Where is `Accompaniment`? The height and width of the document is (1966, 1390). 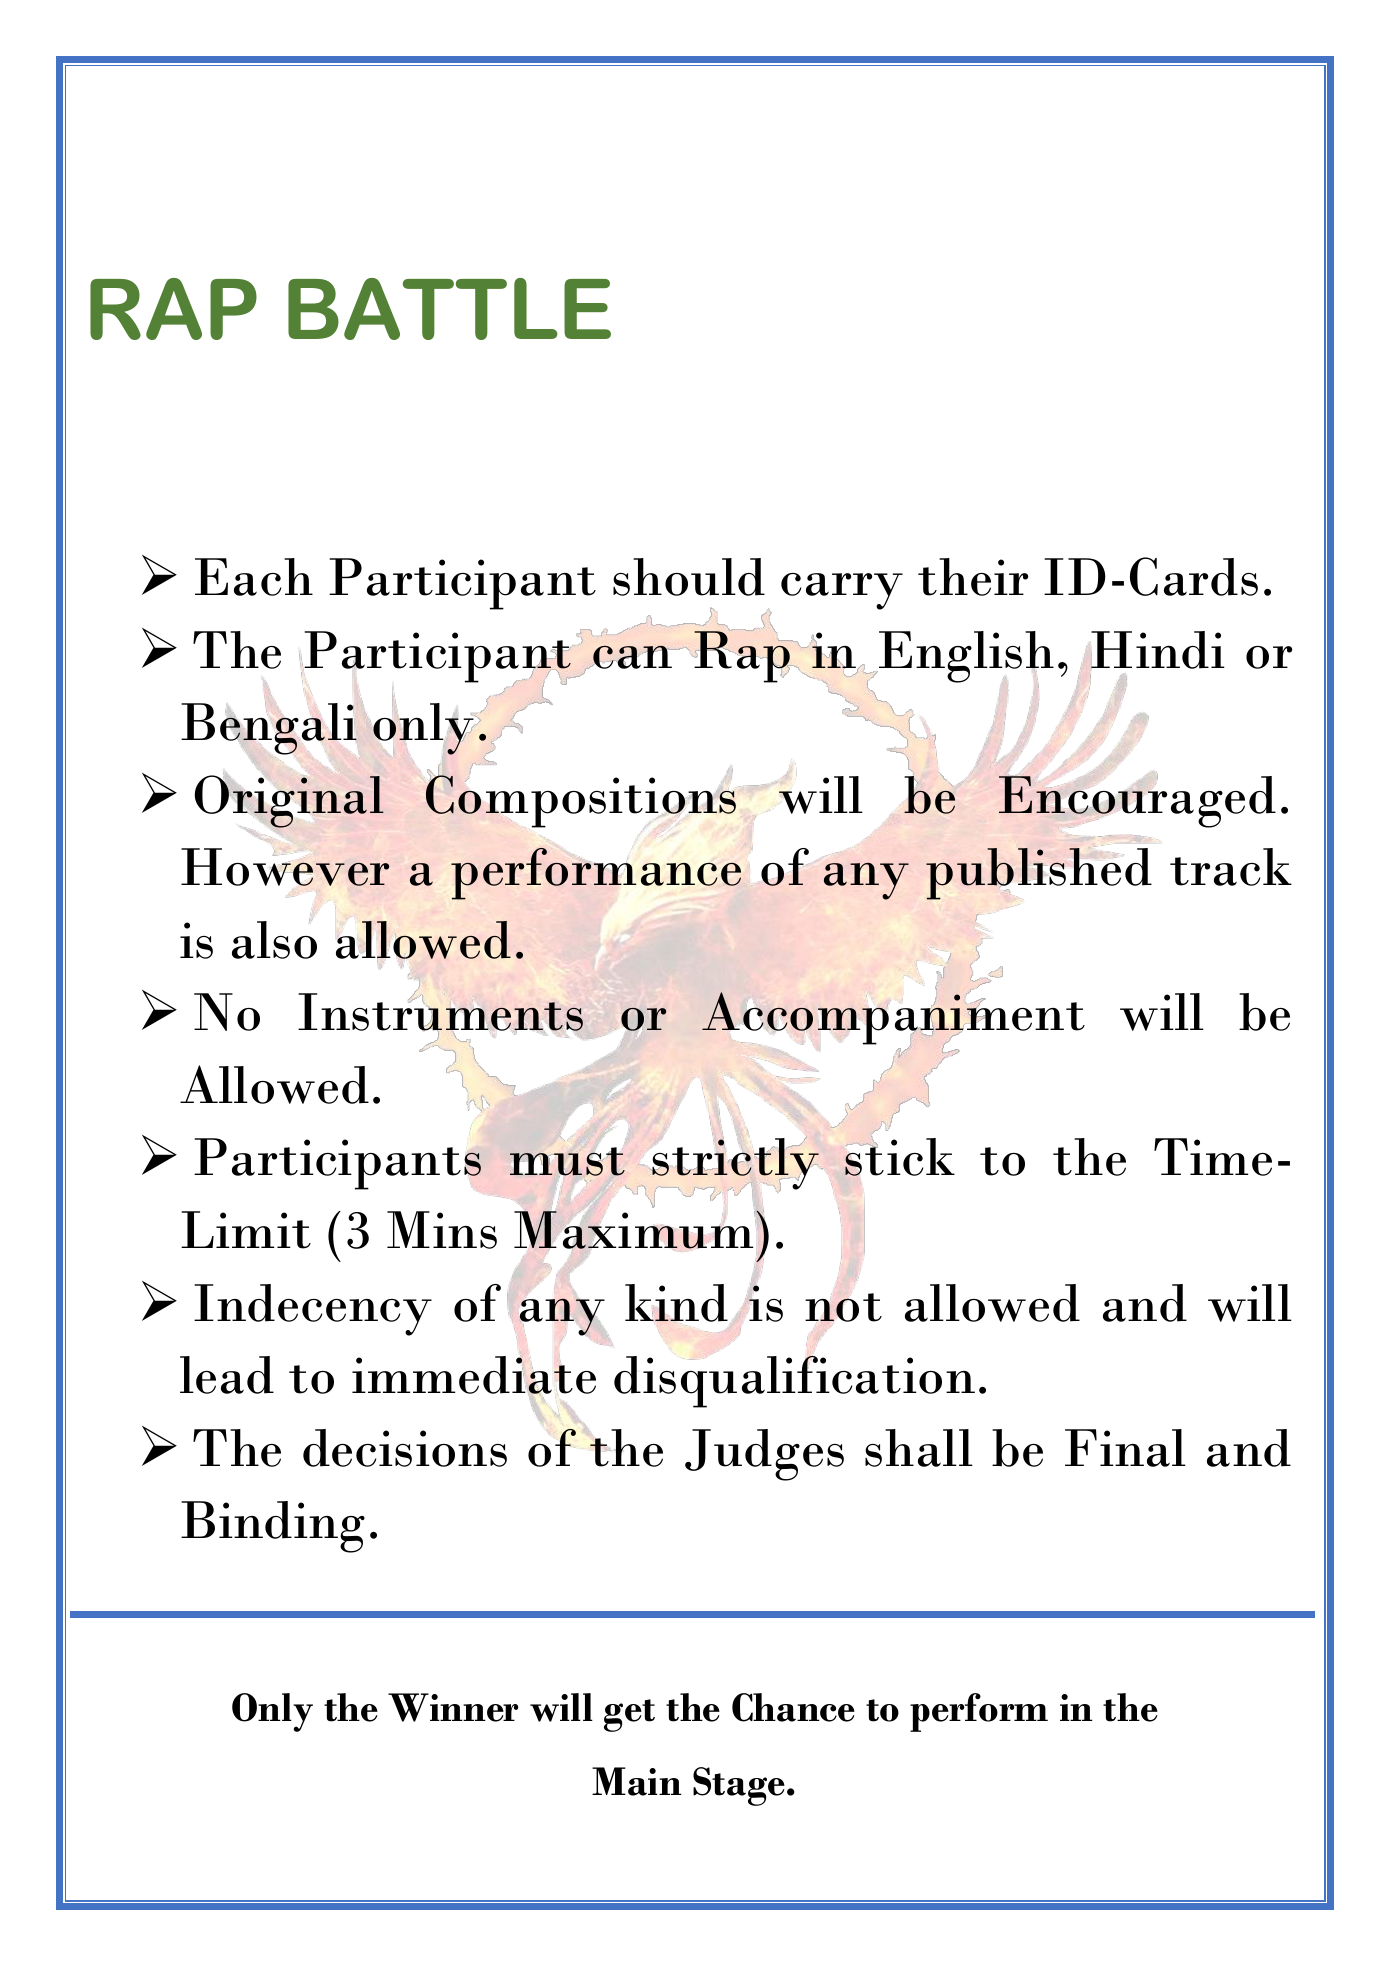
Accompaniment is located at coordinates (893, 1019).
